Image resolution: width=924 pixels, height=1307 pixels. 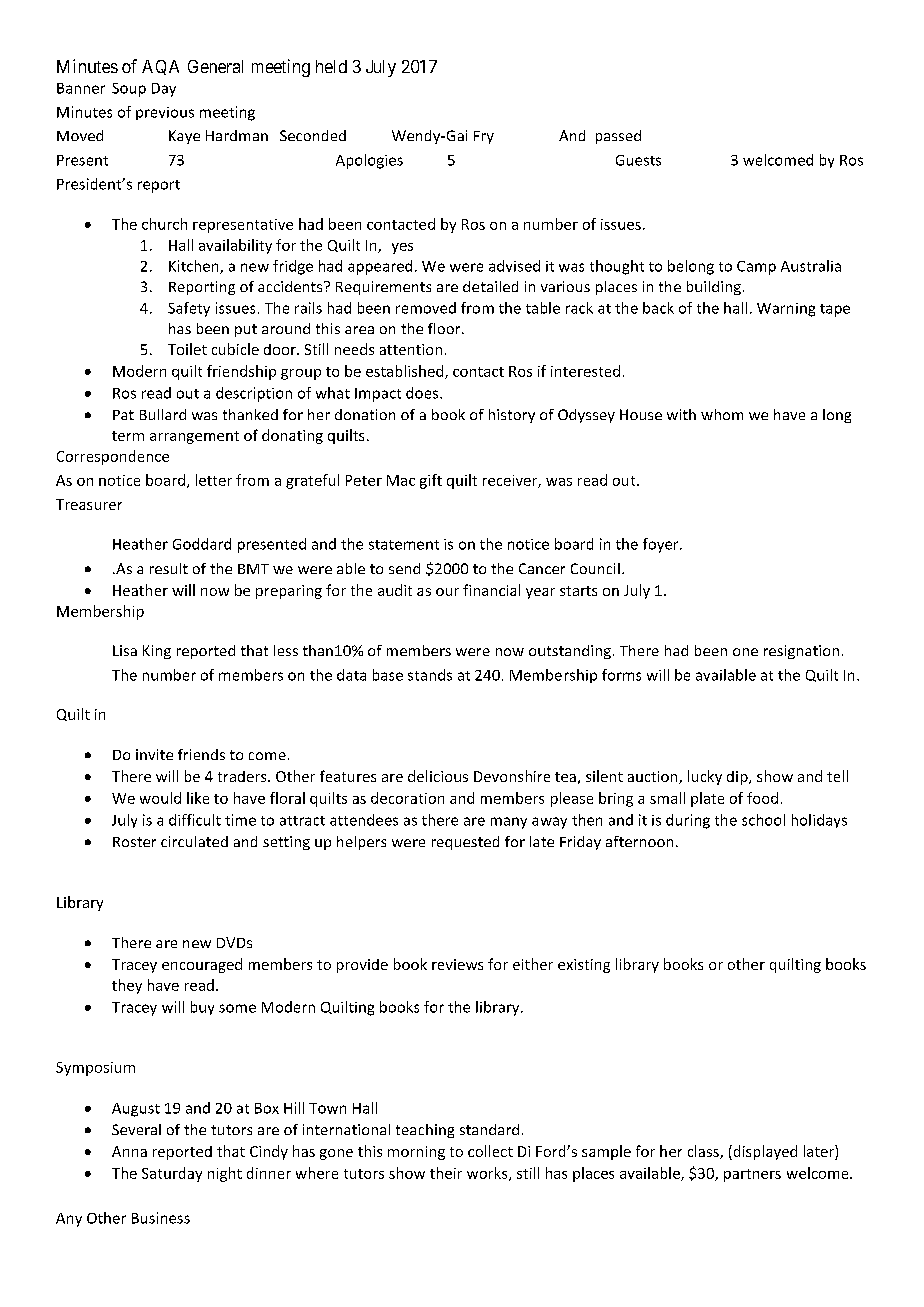 What do you see at coordinates (423, 393) in the document?
I see `does` at bounding box center [423, 393].
